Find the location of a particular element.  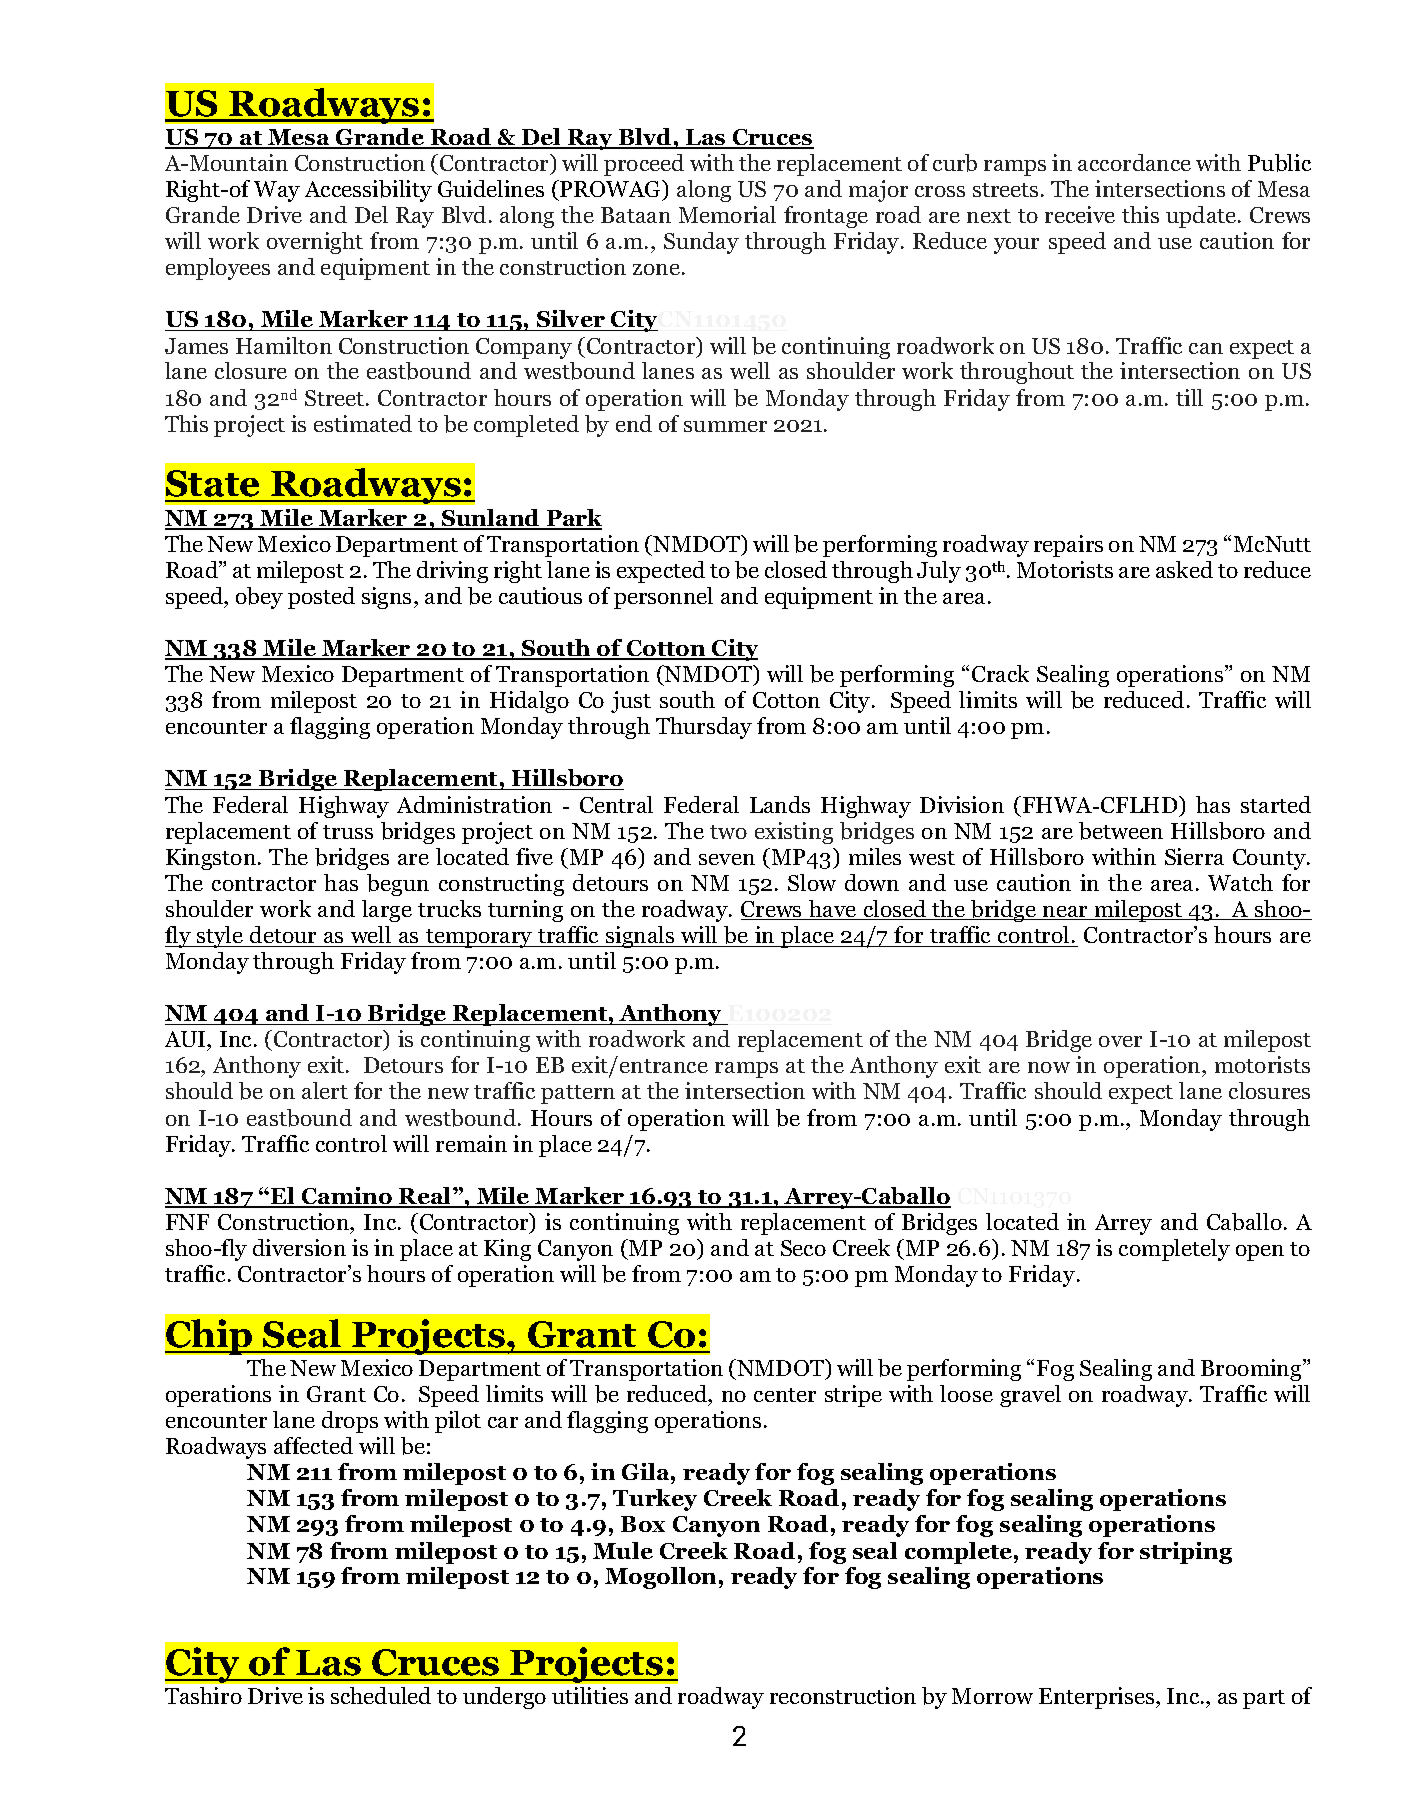

utilities is located at coordinates (590, 1695).
